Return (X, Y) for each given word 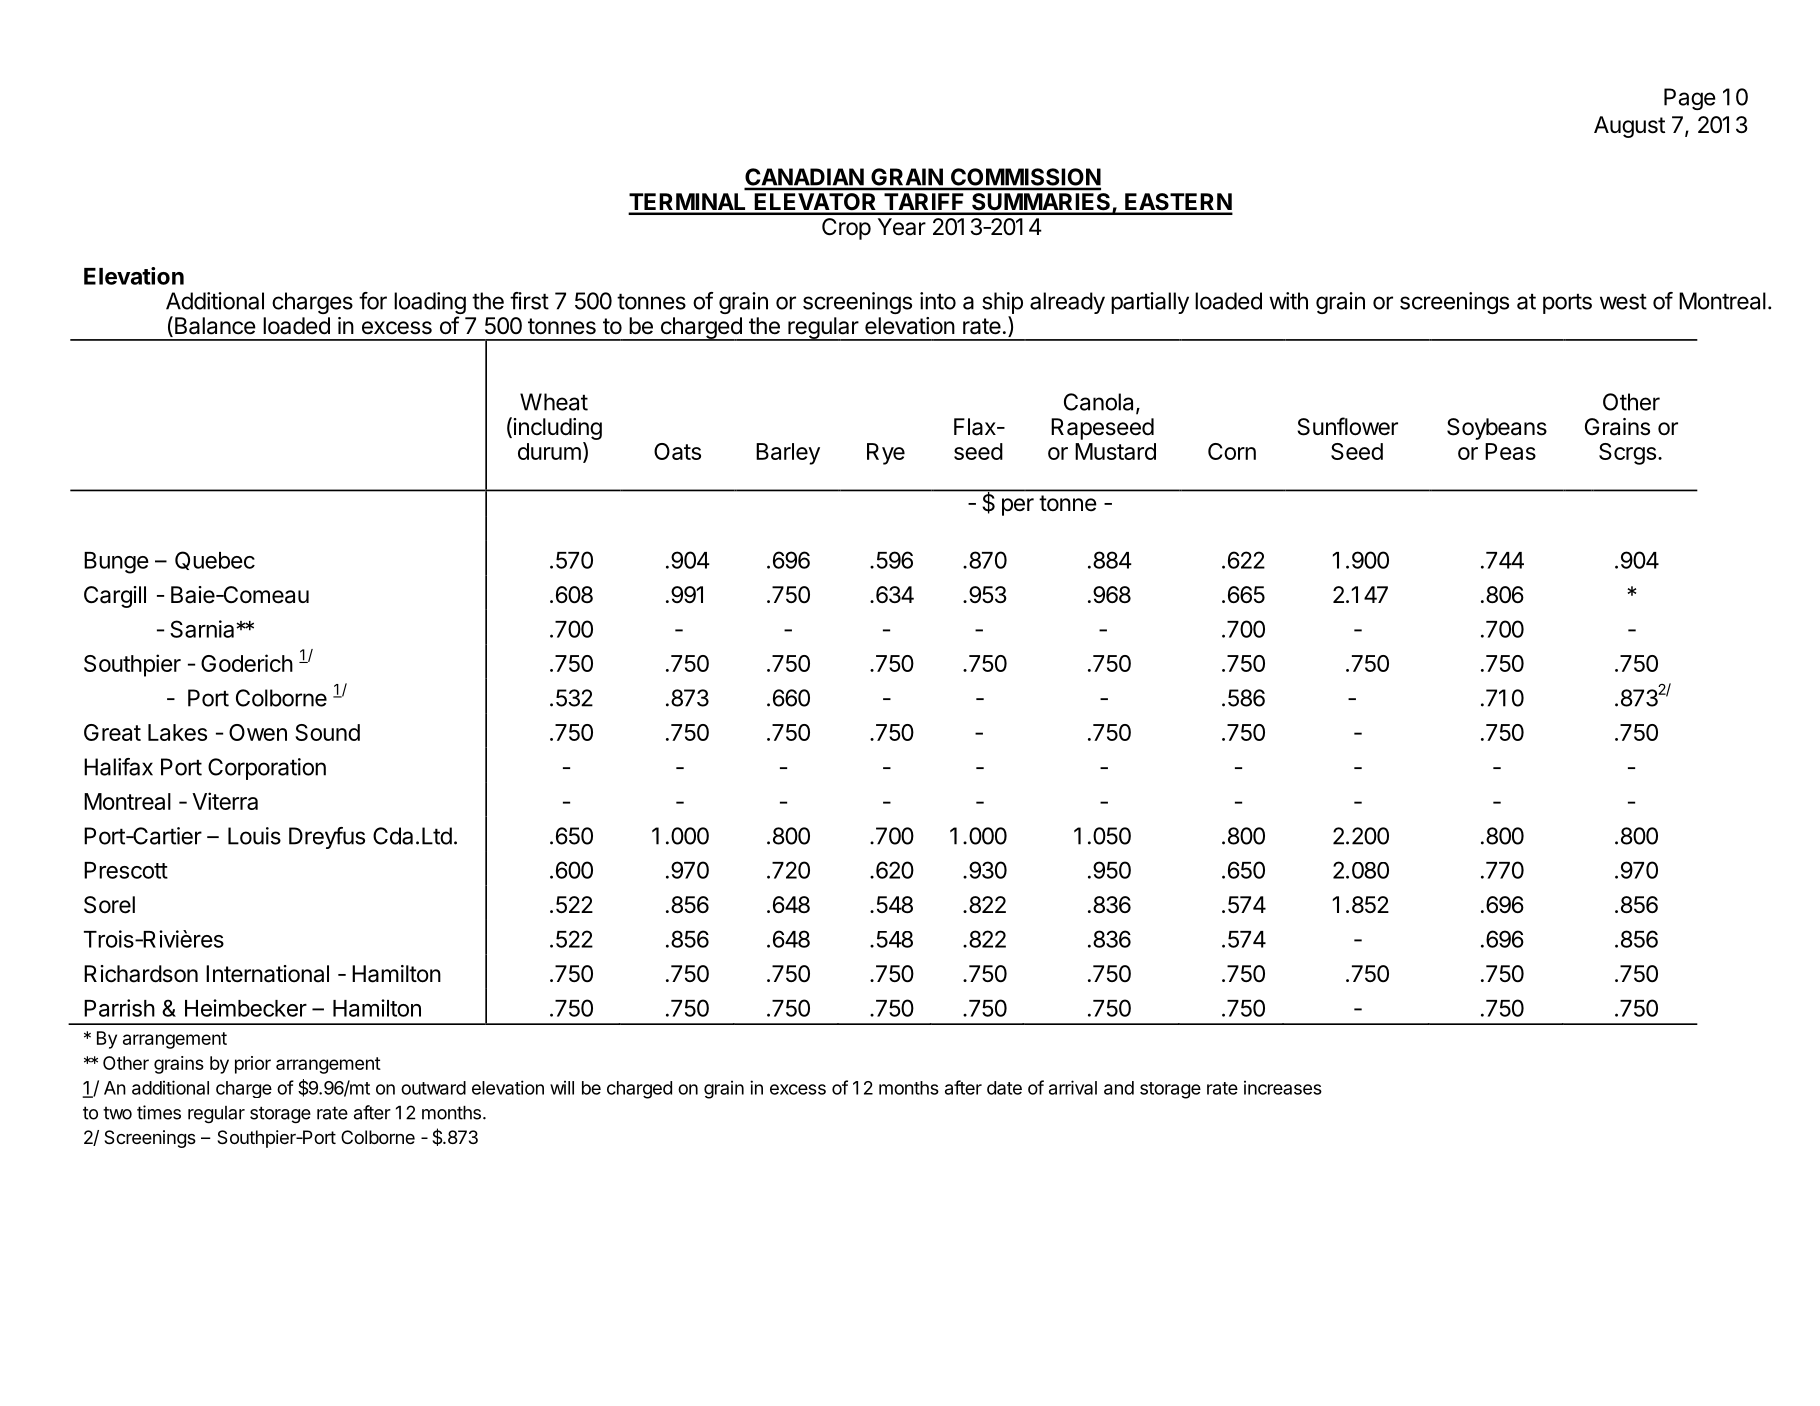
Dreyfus (327, 838)
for (373, 301)
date (1004, 1088)
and (1119, 1088)
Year (902, 227)
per (1018, 507)
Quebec (215, 560)
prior (253, 1065)
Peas (1510, 451)
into (938, 301)
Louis (254, 836)
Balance (214, 326)
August (1629, 127)
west (1623, 301)
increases (1283, 1088)
